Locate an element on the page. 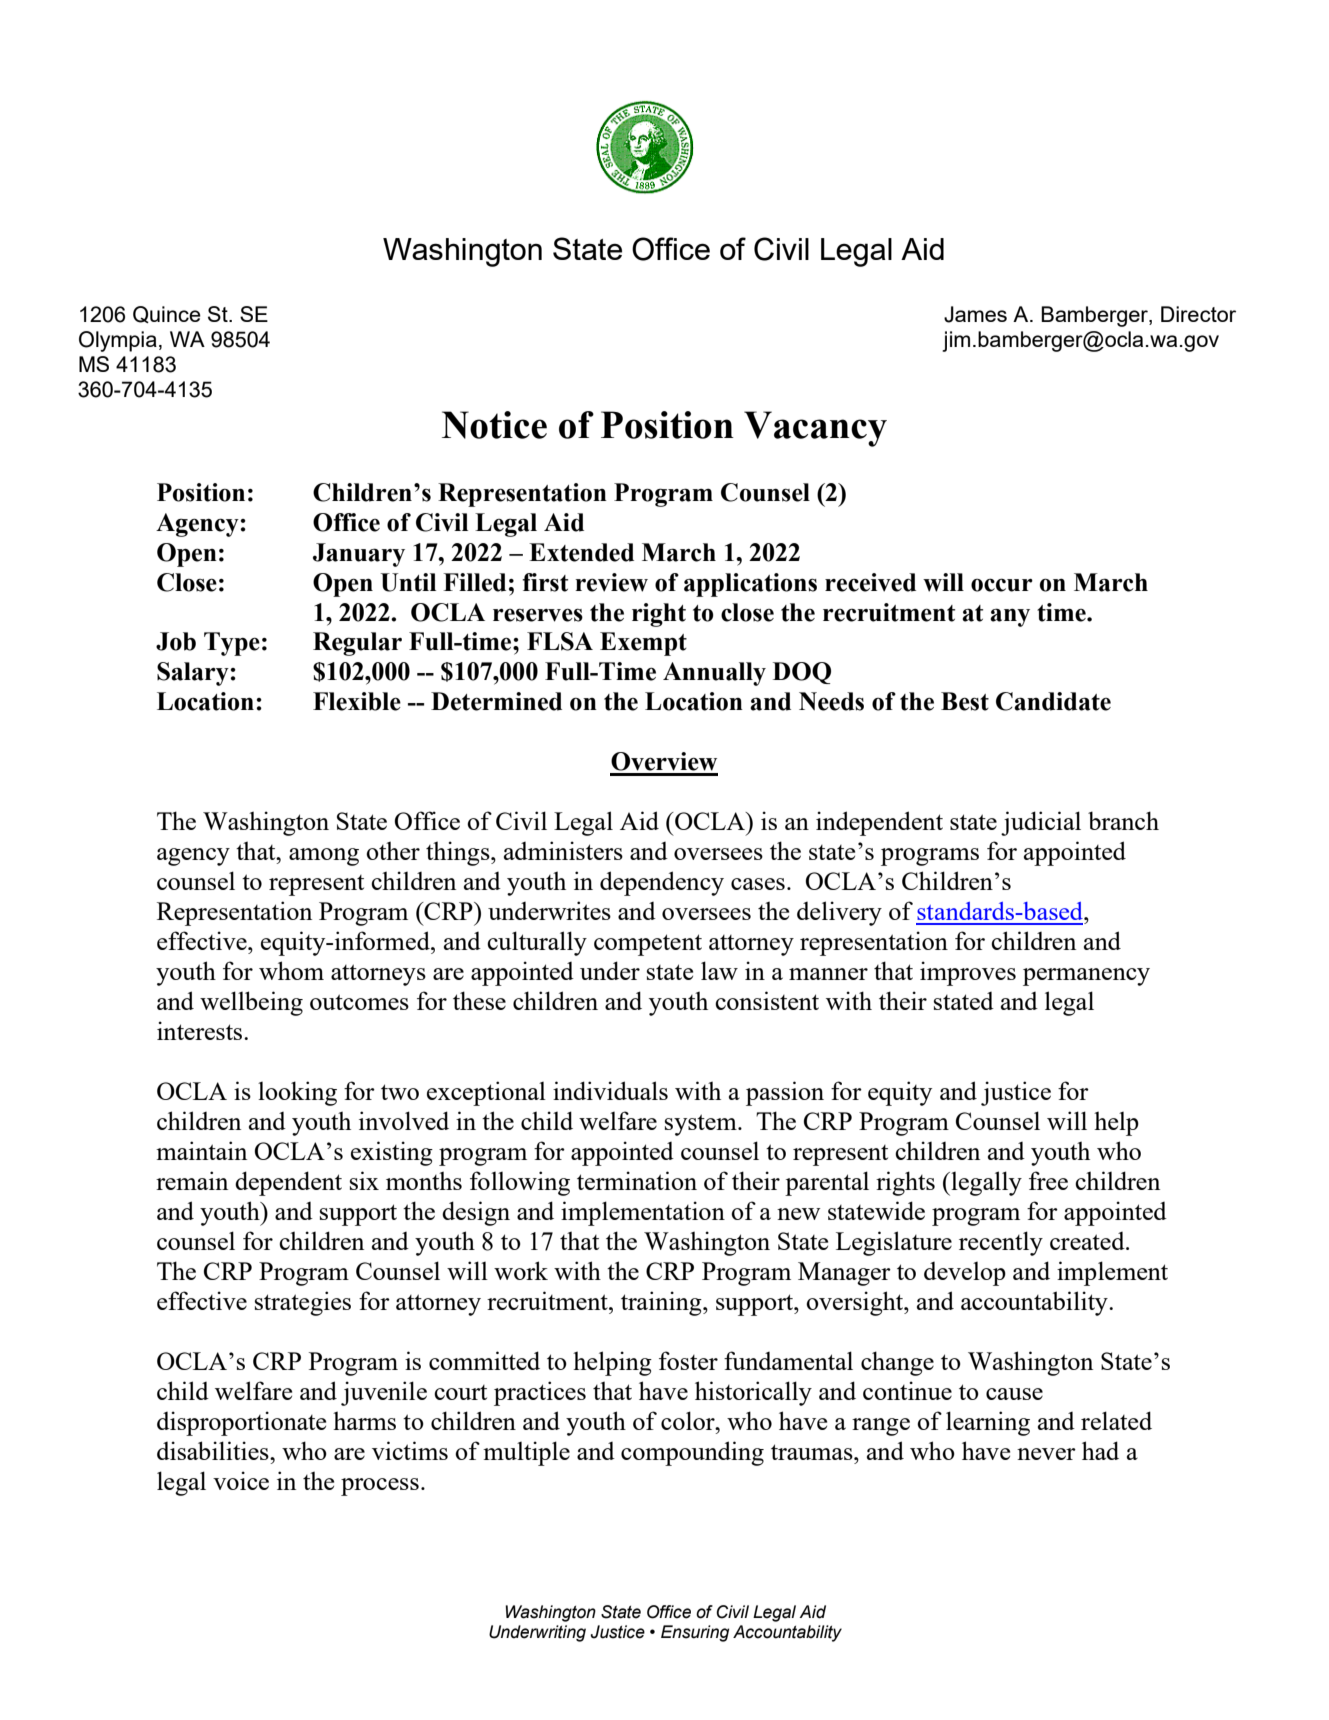 This document has height=1720, width=1329. free is located at coordinates (1048, 1180).
